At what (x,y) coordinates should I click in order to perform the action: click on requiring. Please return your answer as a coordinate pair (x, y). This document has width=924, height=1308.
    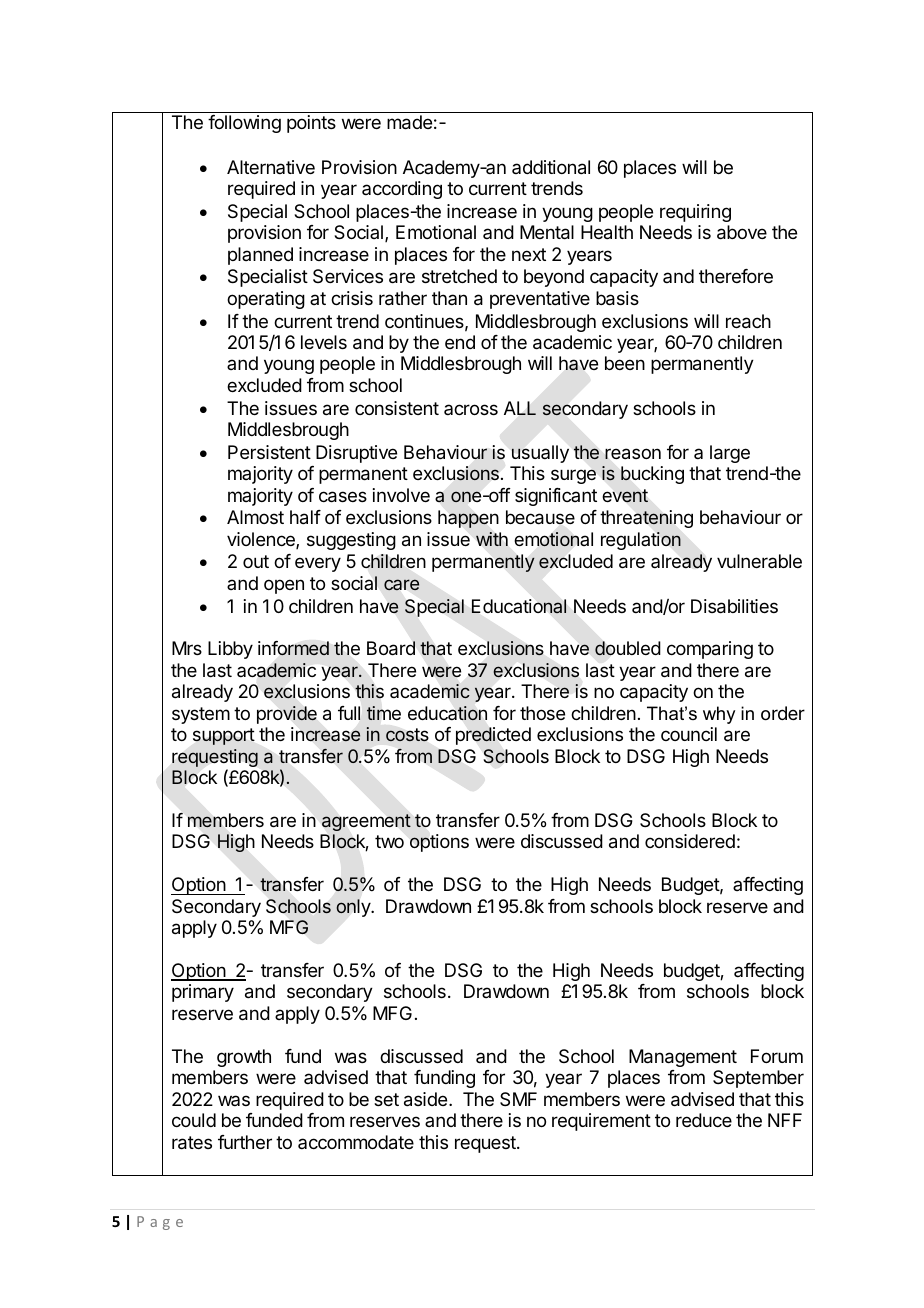
    Looking at the image, I should click on (695, 213).
